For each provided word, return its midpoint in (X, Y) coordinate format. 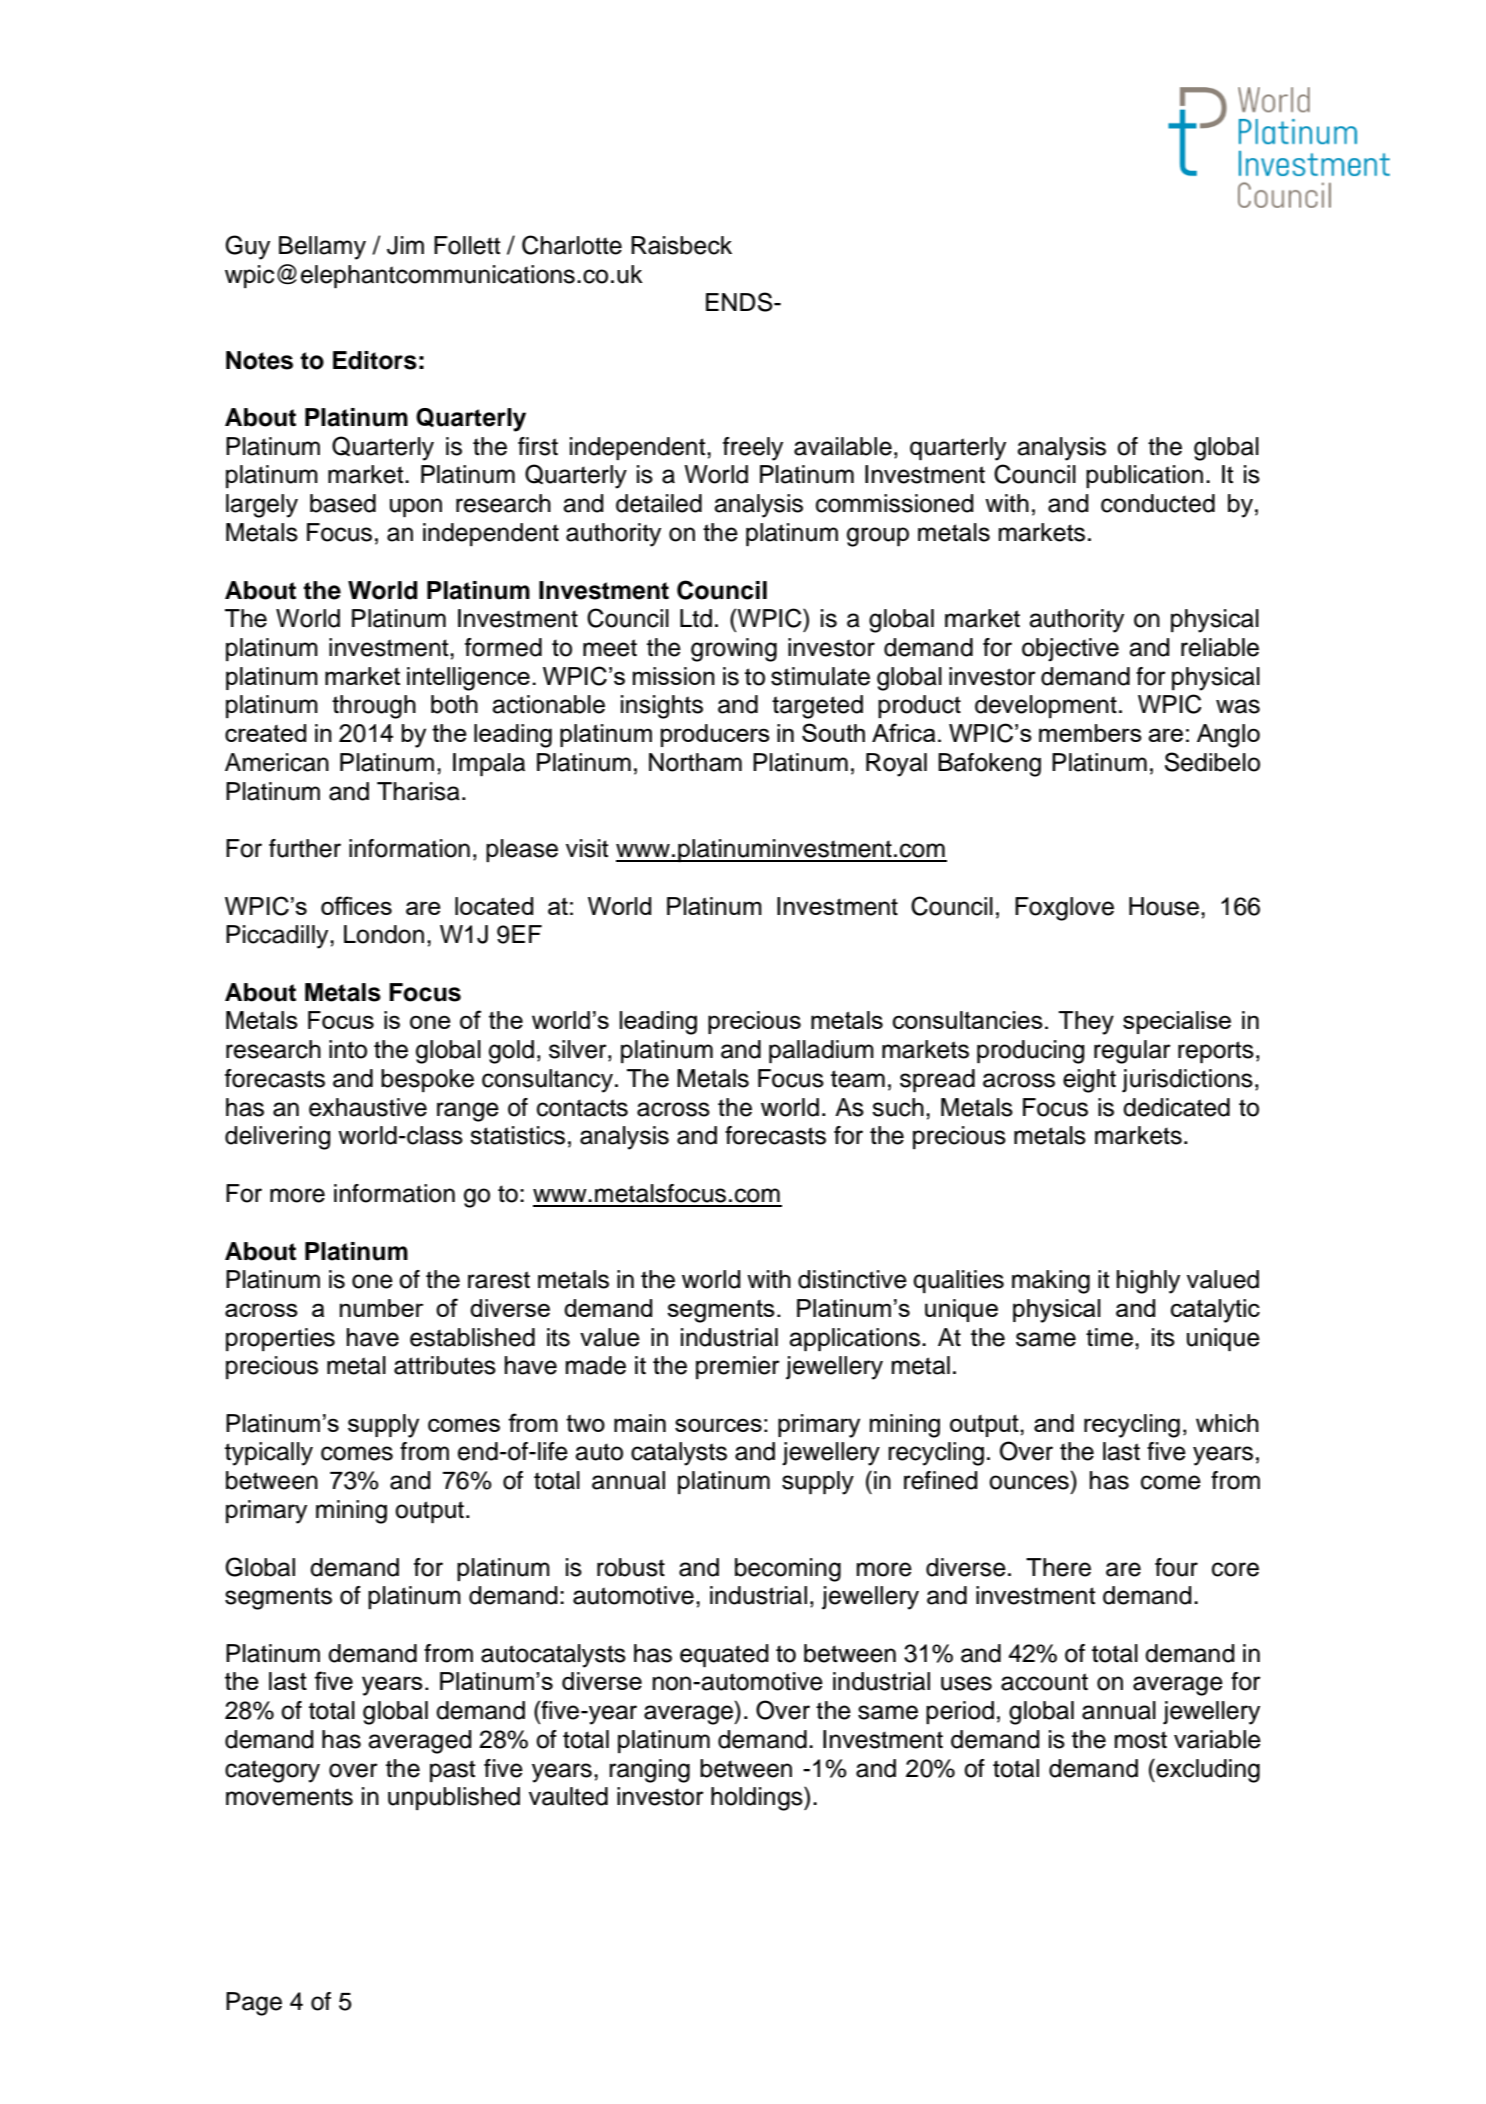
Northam (695, 762)
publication (1144, 476)
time (1109, 1337)
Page (254, 2004)
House (1164, 906)
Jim (405, 245)
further (305, 848)
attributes (445, 1365)
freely (753, 449)
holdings (758, 1799)
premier (738, 1367)
